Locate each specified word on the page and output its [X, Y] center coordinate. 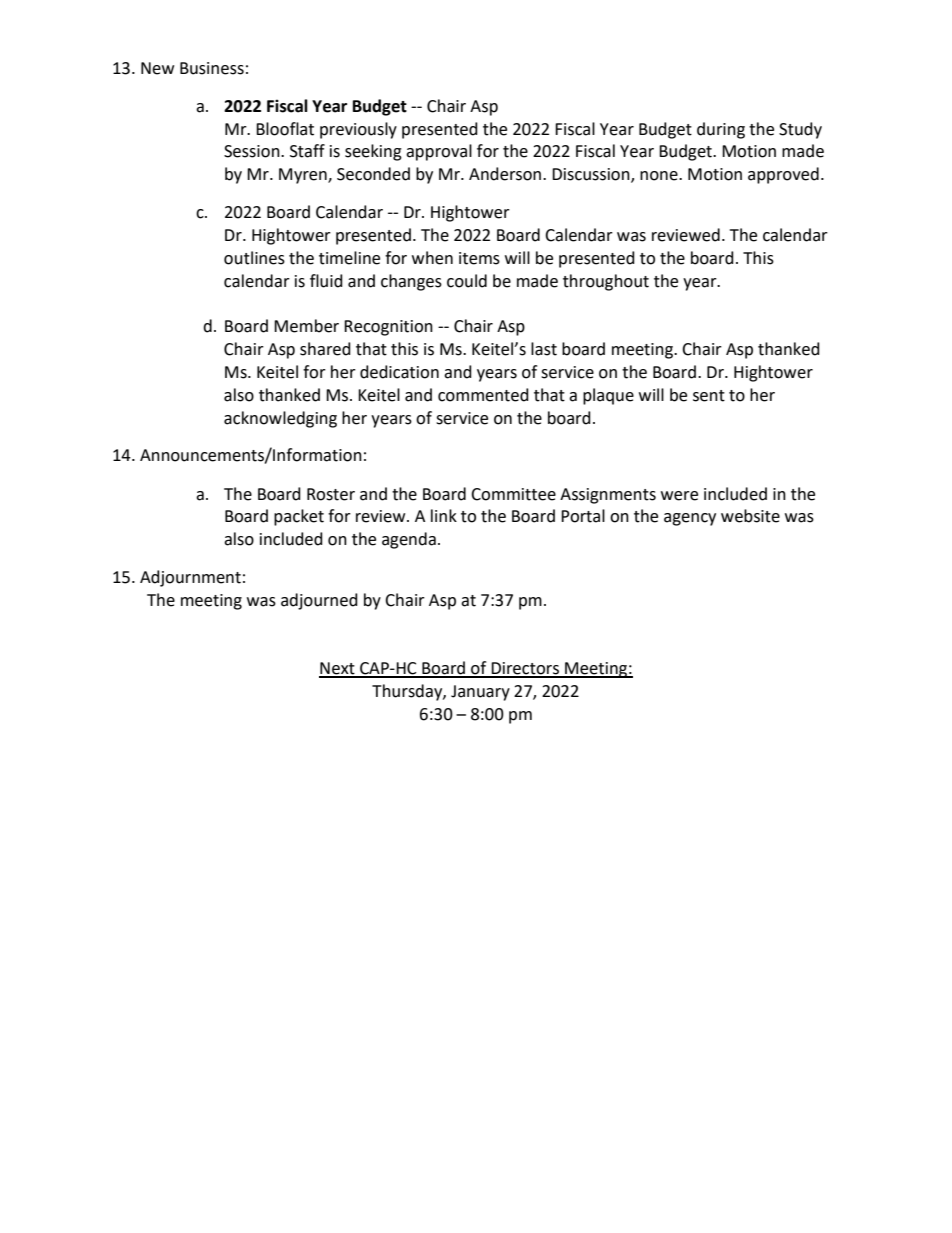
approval [439, 152]
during [721, 130]
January [480, 693]
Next [338, 669]
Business [212, 68]
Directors [525, 669]
